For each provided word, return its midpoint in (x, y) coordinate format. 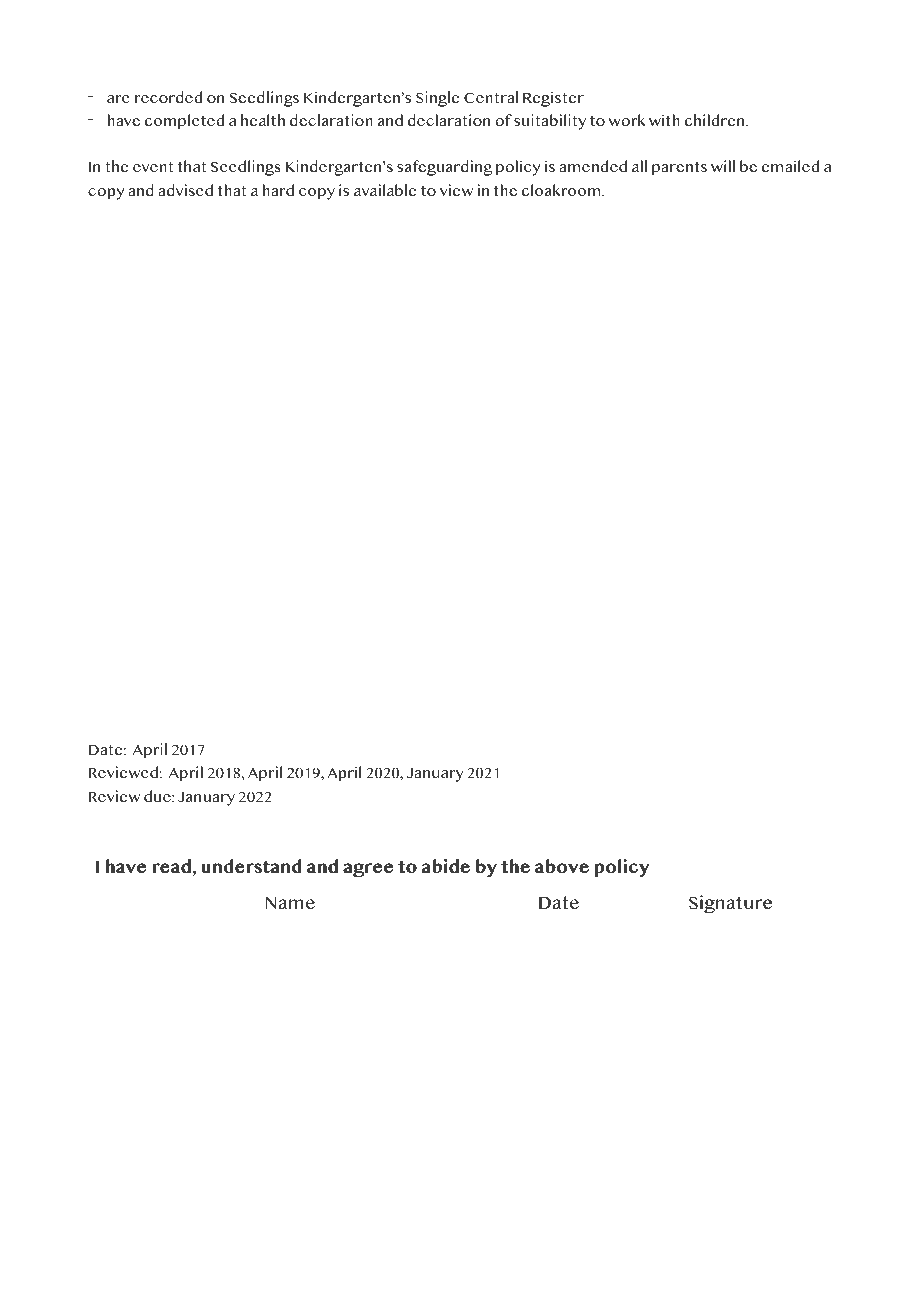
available (385, 190)
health (263, 120)
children (716, 120)
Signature (730, 904)
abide (445, 866)
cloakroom (562, 190)
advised (185, 190)
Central (491, 97)
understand (251, 866)
